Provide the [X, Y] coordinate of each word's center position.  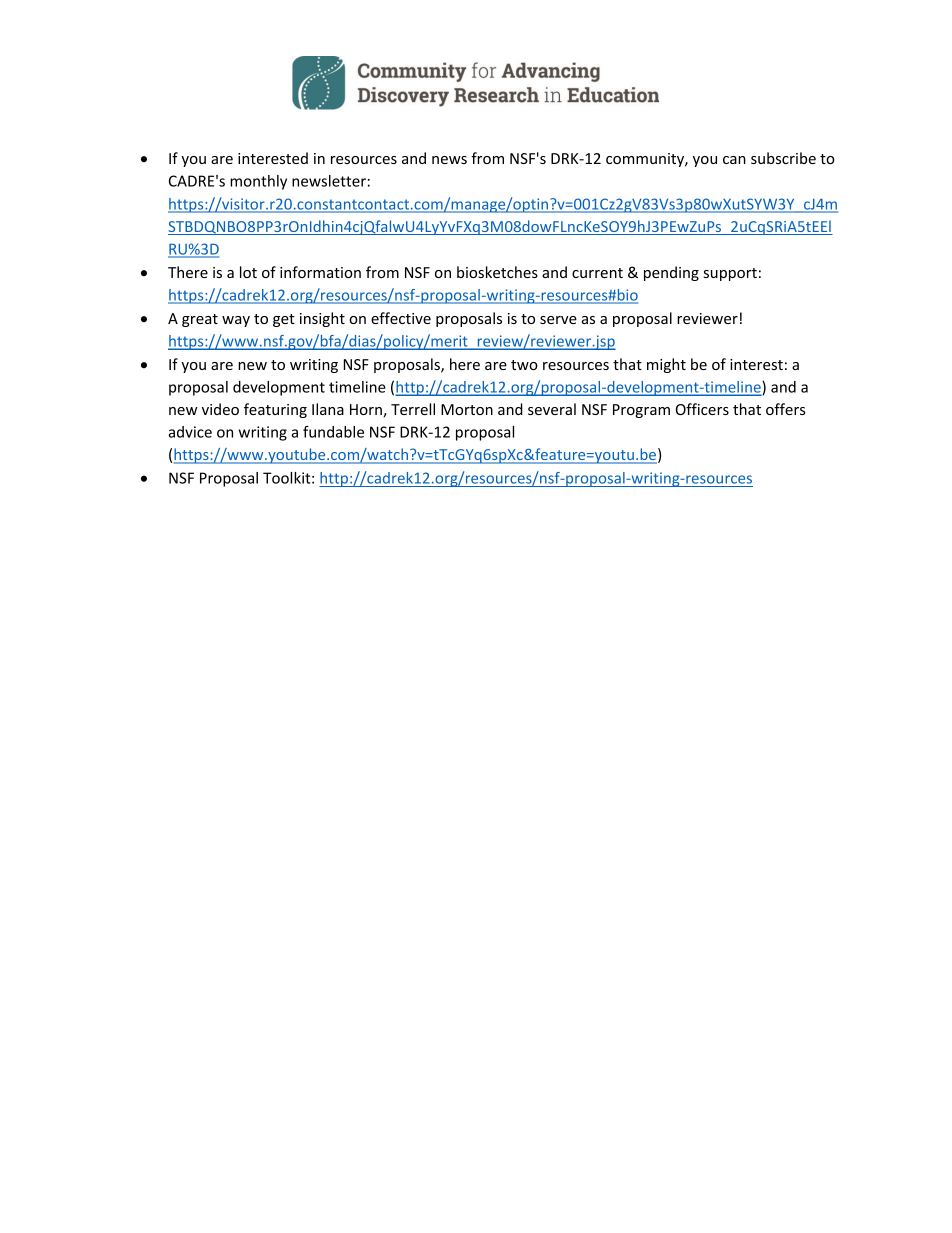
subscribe [783, 158]
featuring [275, 410]
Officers [702, 409]
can [734, 160]
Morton [467, 409]
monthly [258, 182]
